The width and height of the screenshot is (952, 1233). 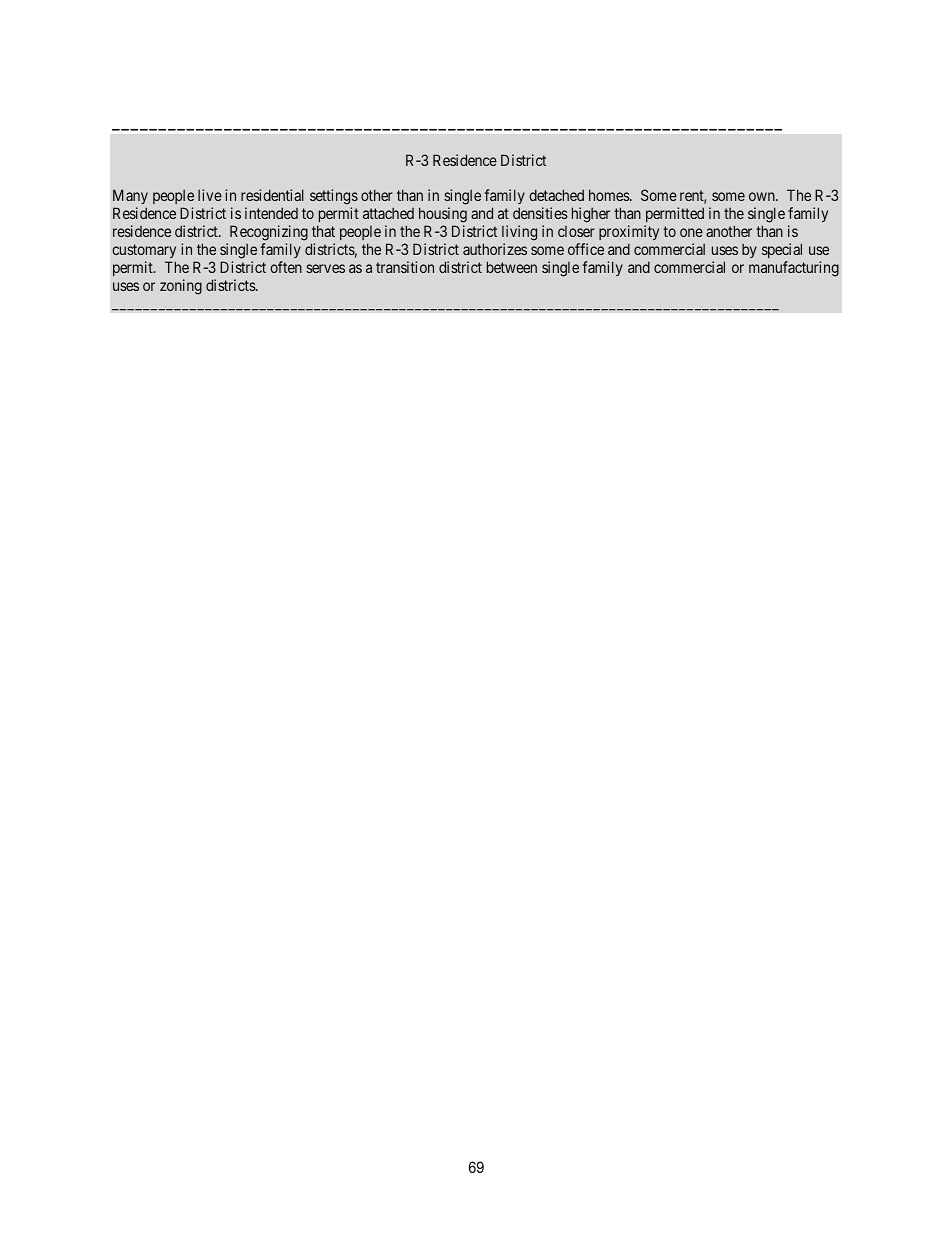 What do you see at coordinates (443, 216) in the screenshot?
I see `housing` at bounding box center [443, 216].
